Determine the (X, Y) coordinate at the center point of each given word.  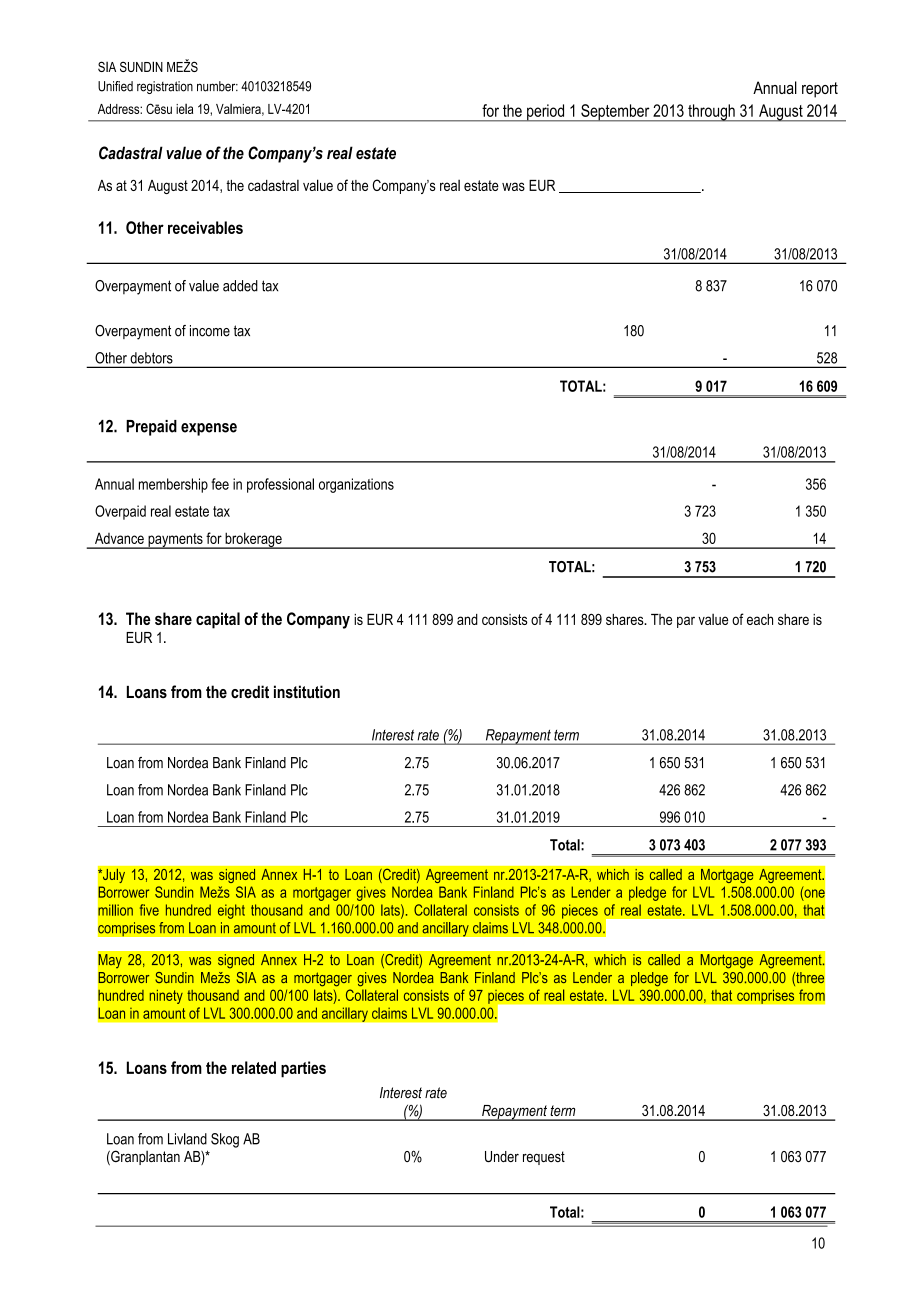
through (711, 113)
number (217, 86)
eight (231, 911)
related (254, 1067)
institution (307, 691)
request (544, 1158)
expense (209, 429)
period (546, 113)
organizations (356, 485)
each (760, 619)
